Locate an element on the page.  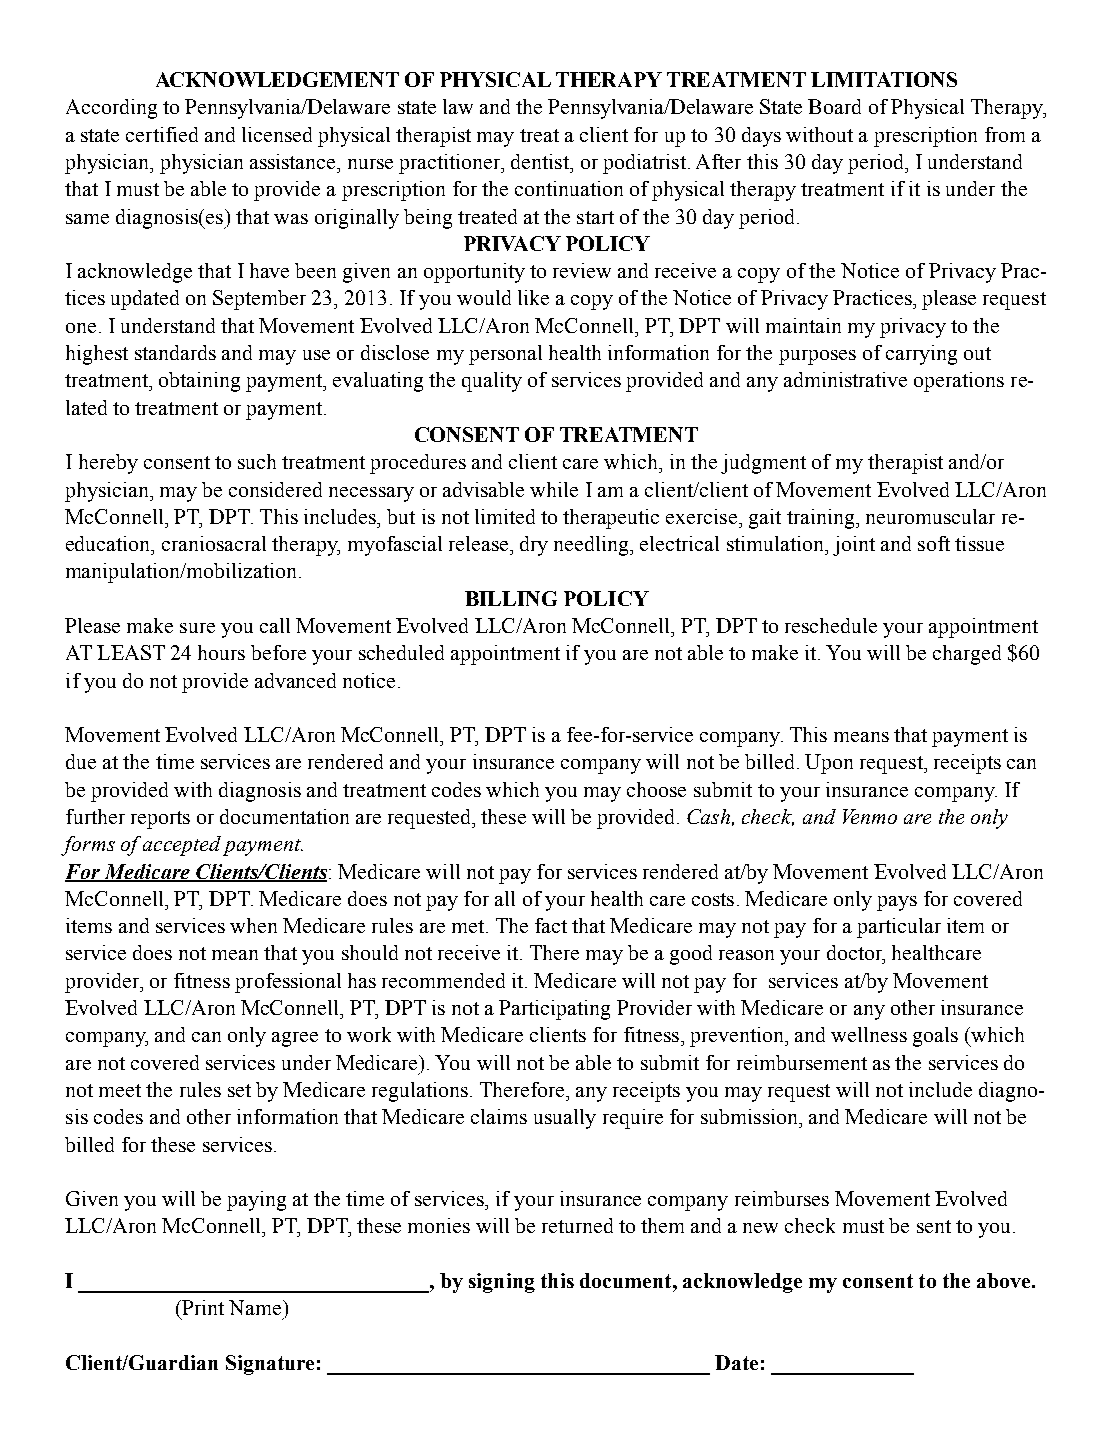
Upon is located at coordinates (829, 764).
